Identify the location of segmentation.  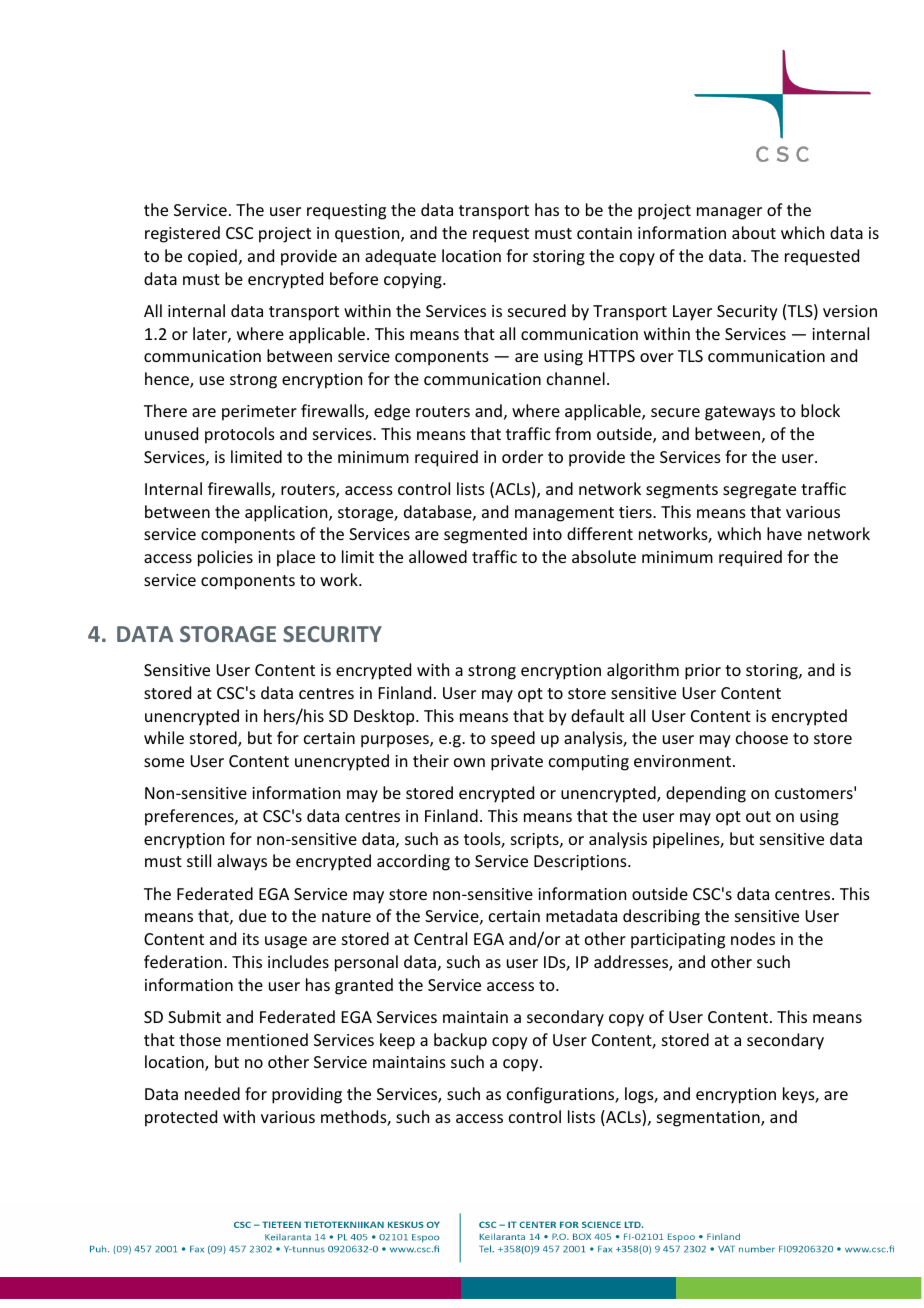
(709, 1119).
